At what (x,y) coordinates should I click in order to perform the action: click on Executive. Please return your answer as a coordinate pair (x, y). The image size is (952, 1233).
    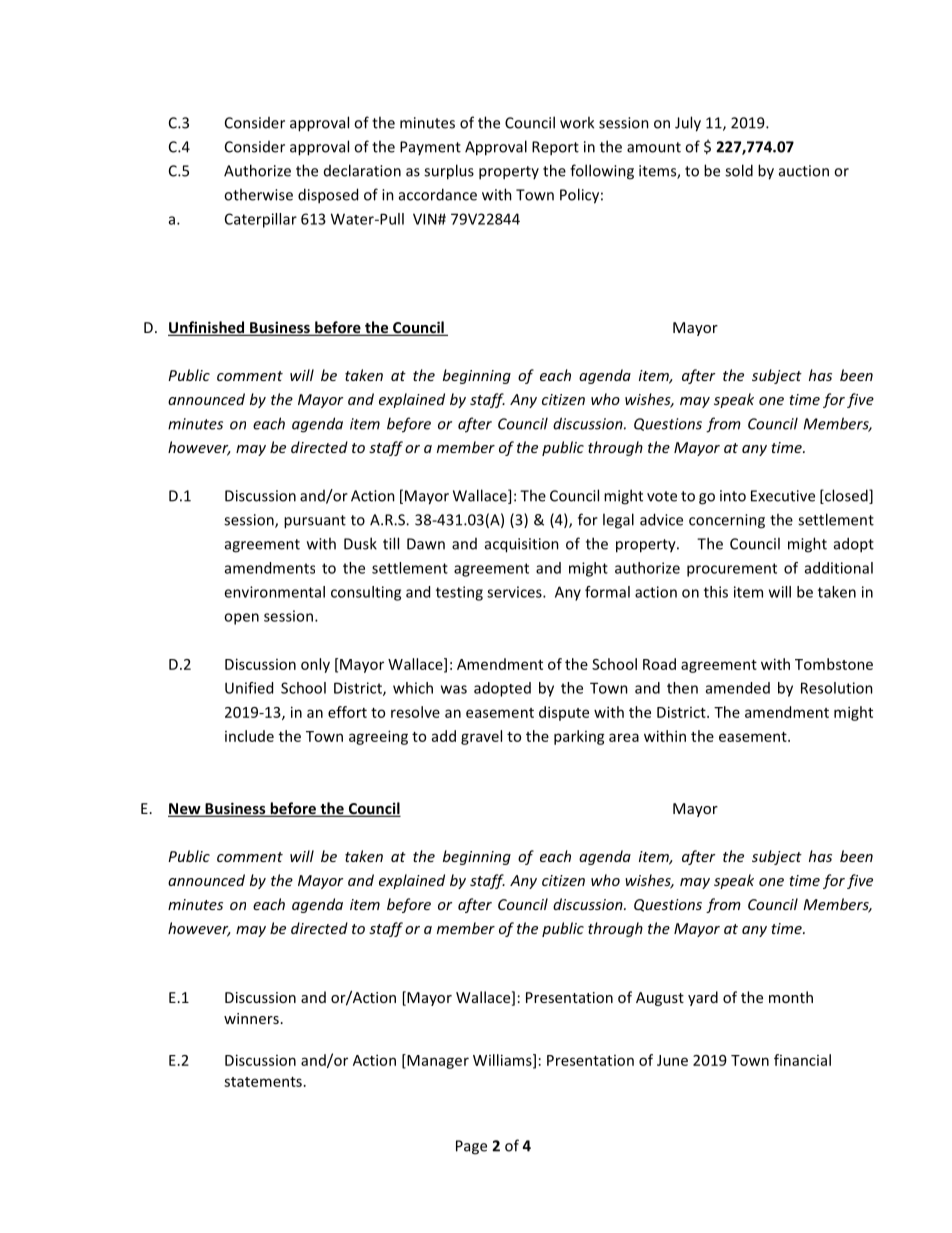
    Looking at the image, I should click on (783, 496).
